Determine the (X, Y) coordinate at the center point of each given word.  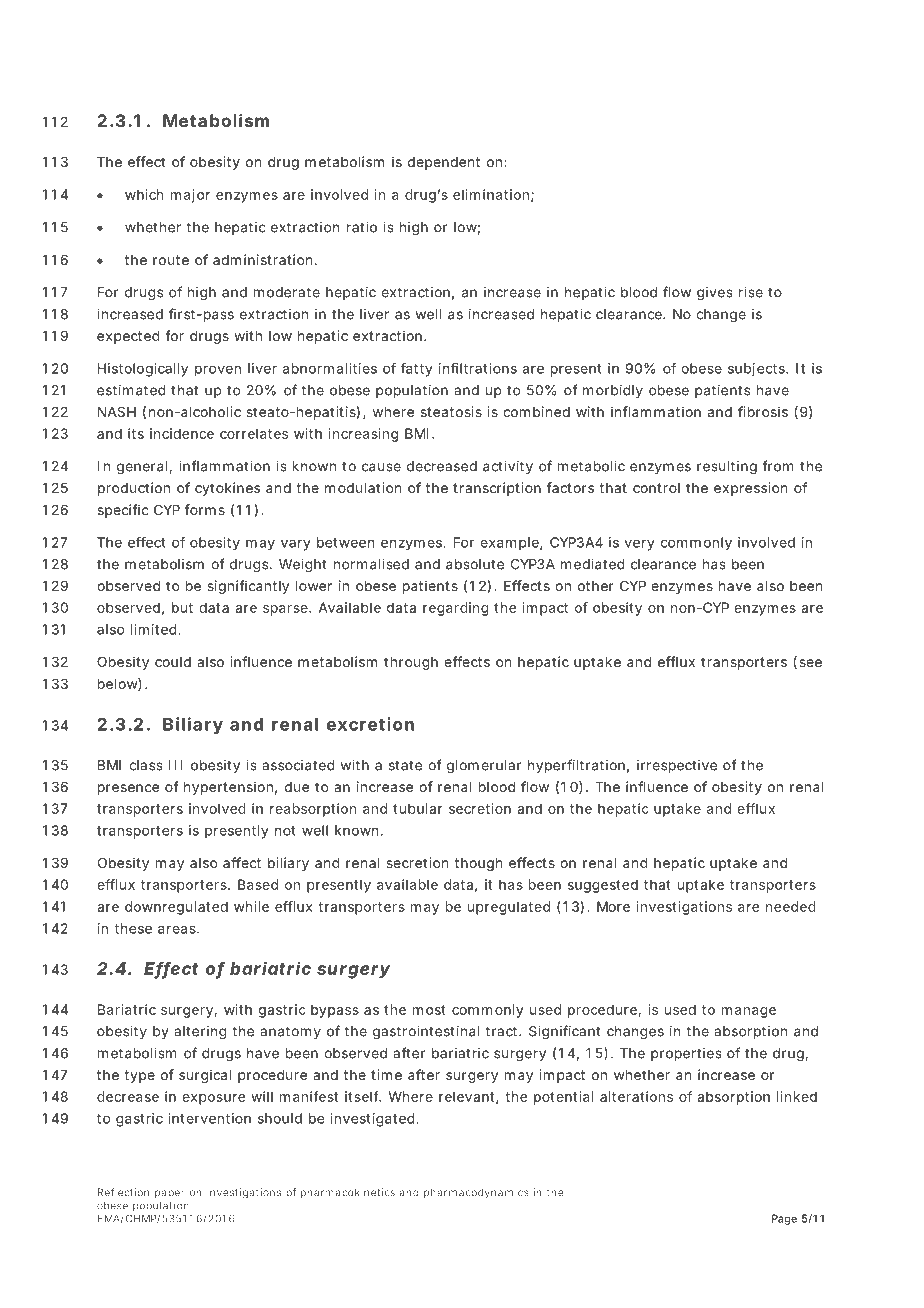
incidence (182, 433)
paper (170, 1194)
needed (791, 906)
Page (784, 1219)
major (190, 196)
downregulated (176, 908)
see (810, 663)
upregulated (509, 908)
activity (508, 467)
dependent (444, 163)
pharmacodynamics (476, 1193)
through (411, 663)
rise (751, 292)
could (173, 662)
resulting (727, 468)
